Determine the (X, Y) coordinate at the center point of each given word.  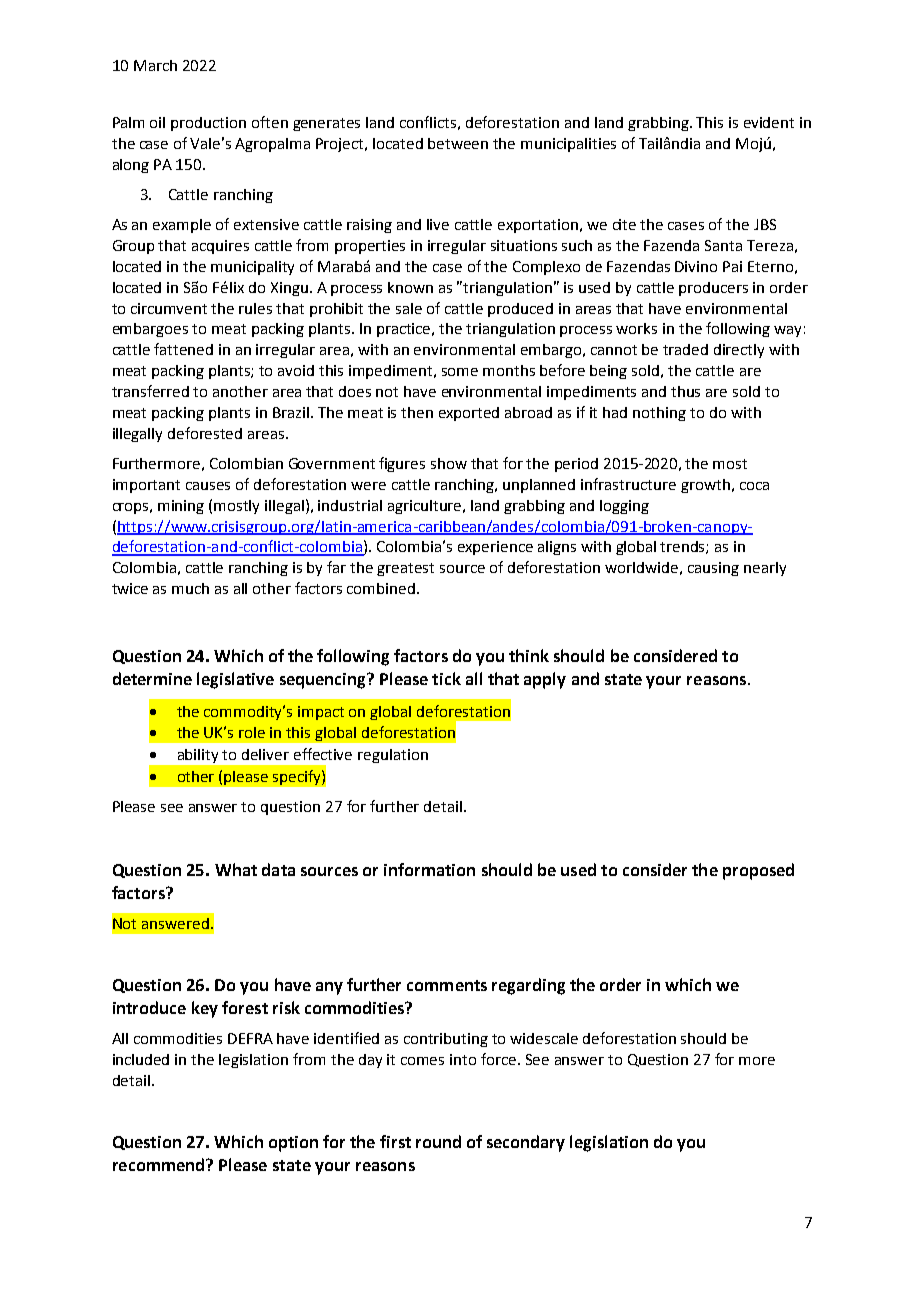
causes (208, 486)
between (458, 143)
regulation (393, 756)
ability (198, 756)
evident (769, 122)
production (208, 124)
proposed (758, 871)
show (449, 463)
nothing (659, 414)
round (438, 1141)
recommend (158, 1164)
